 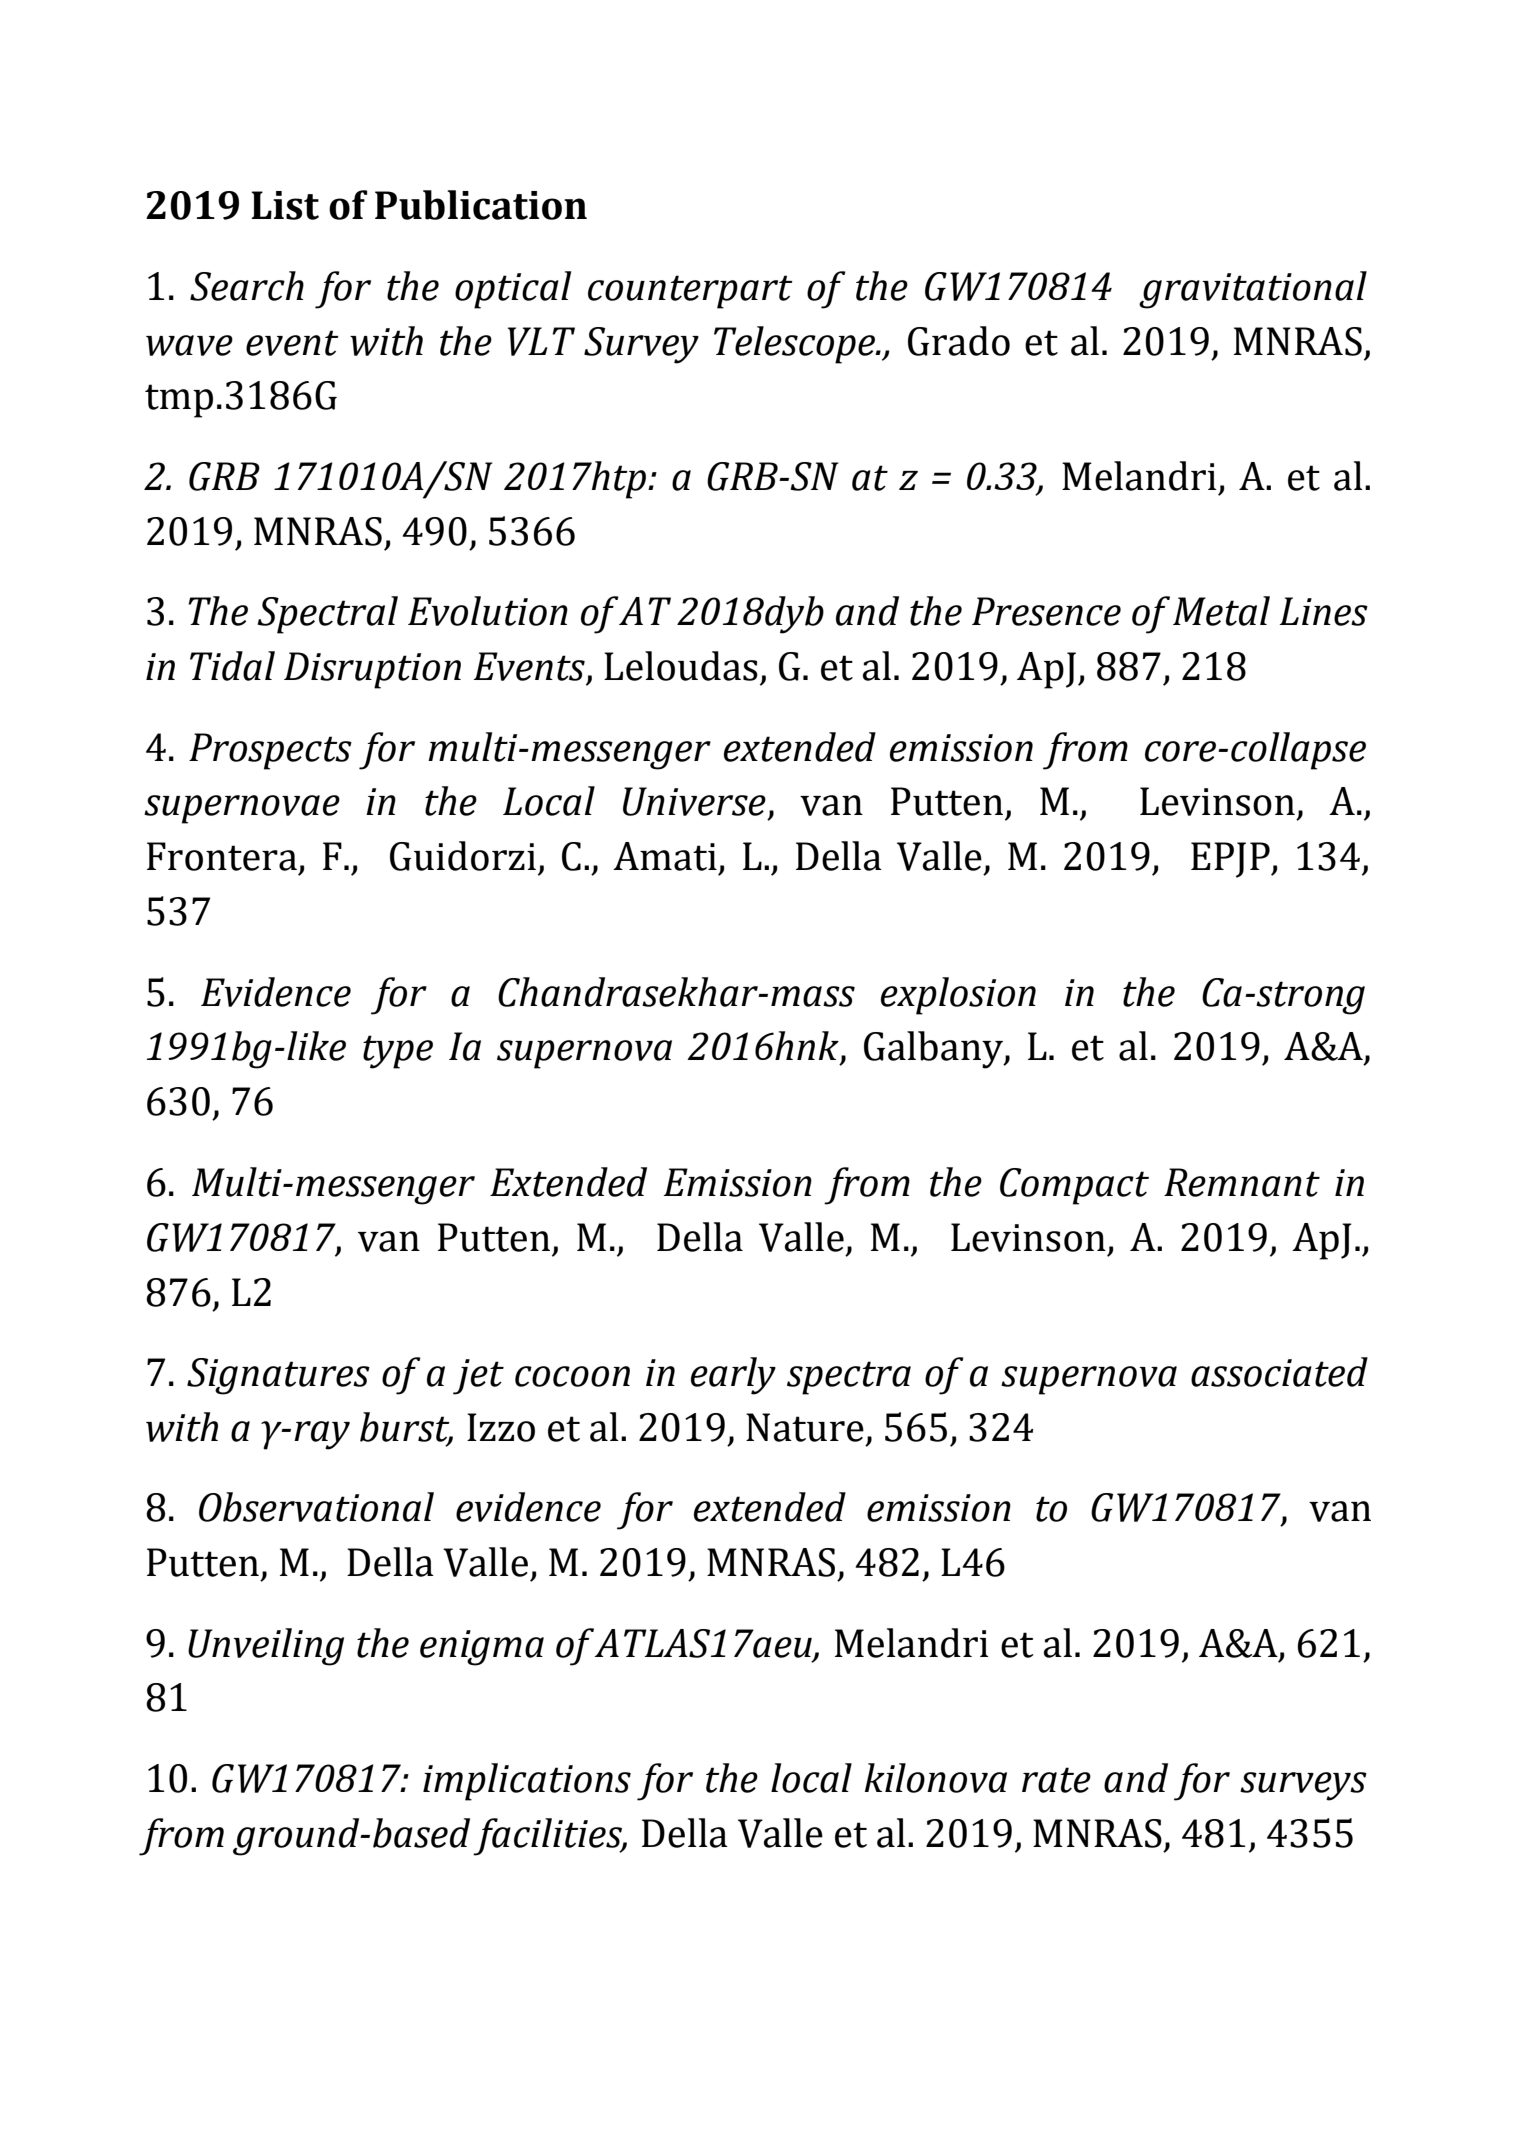 I want to click on Disruption, so click(x=372, y=670).
